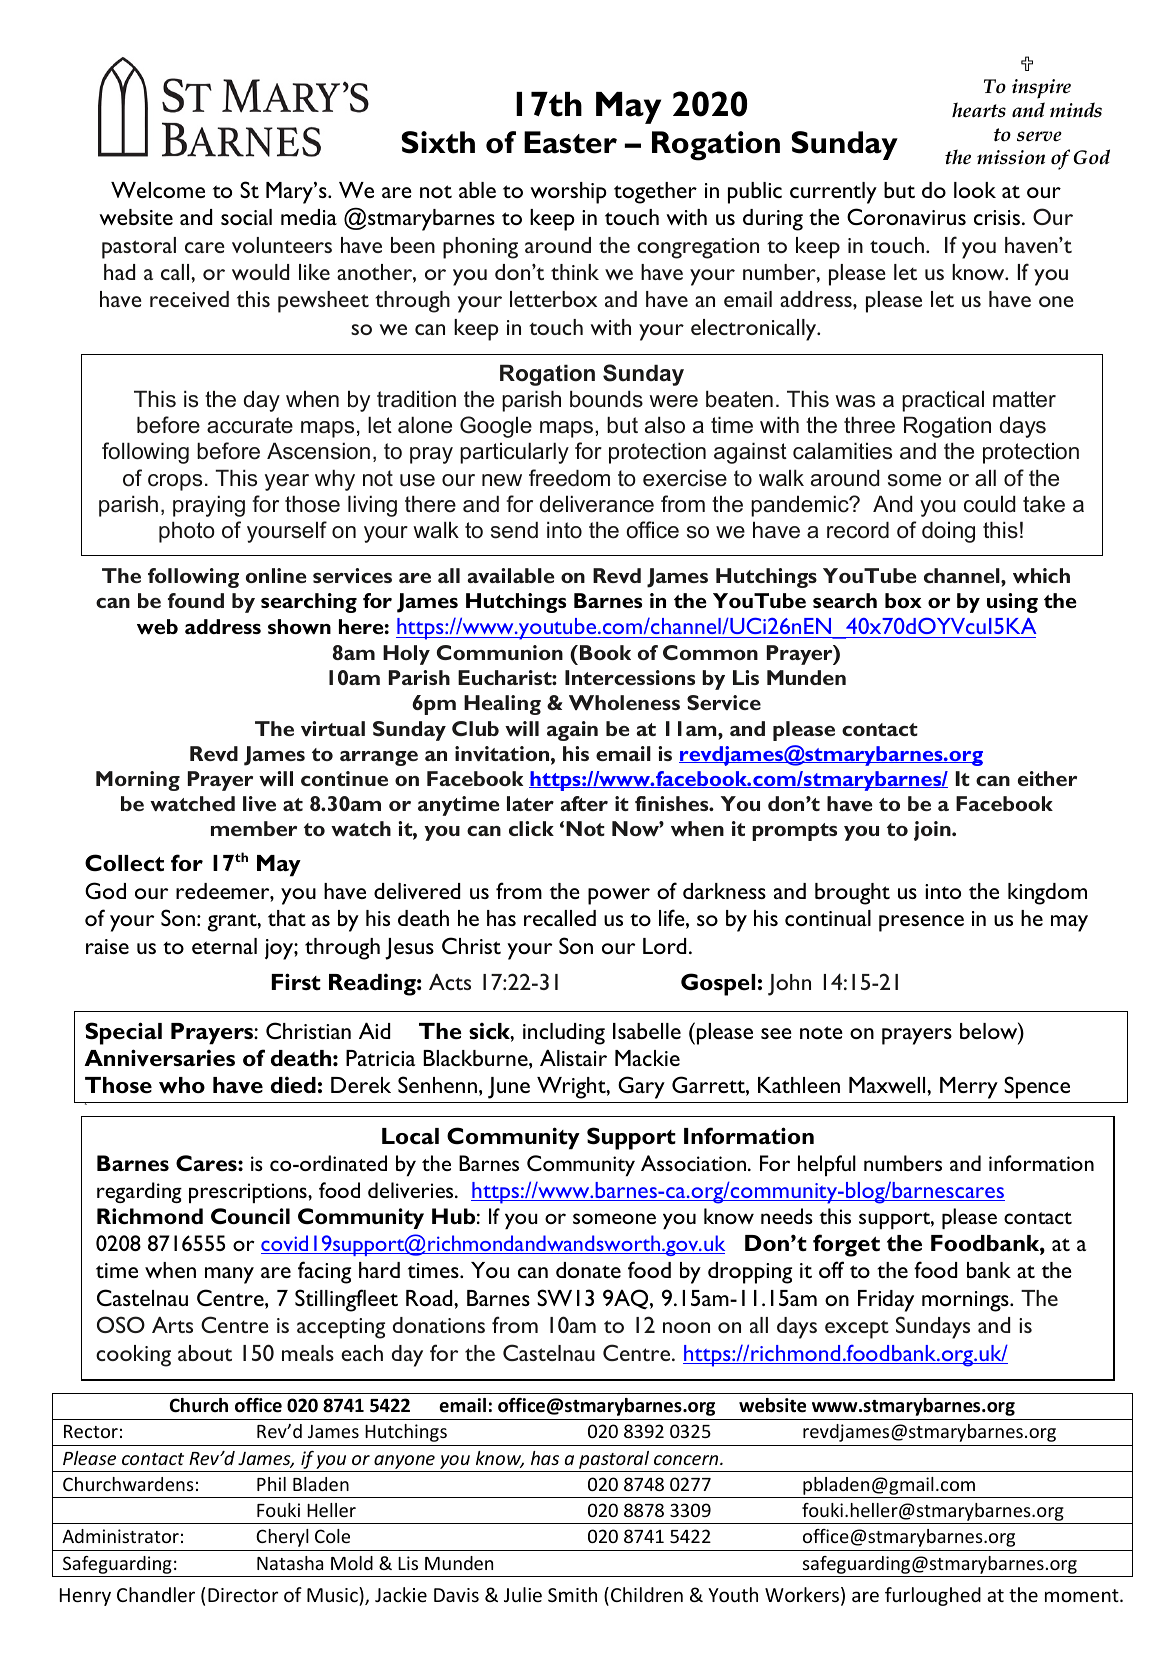  I want to click on Welcome, so click(158, 190).
